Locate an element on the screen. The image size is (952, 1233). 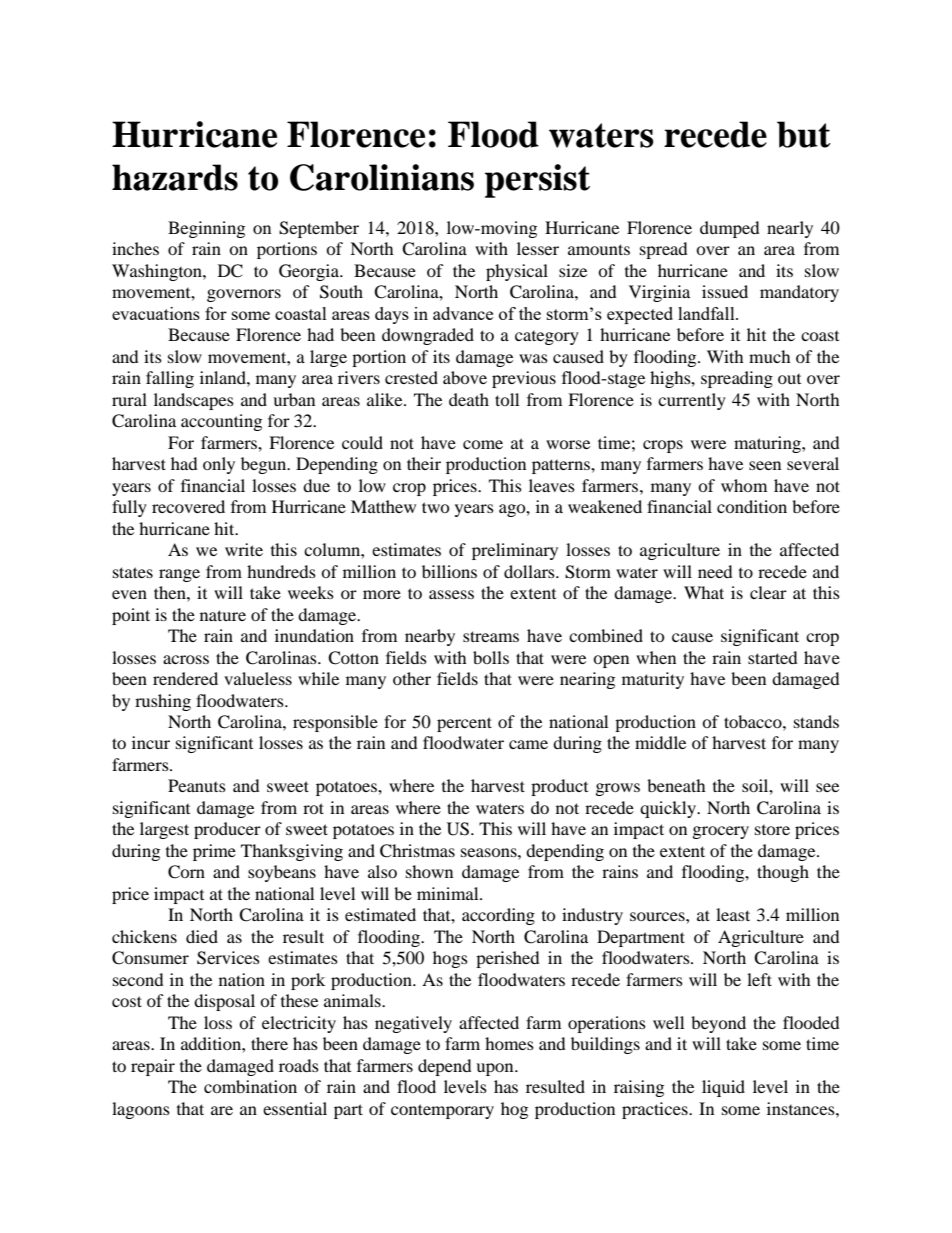
persist is located at coordinates (537, 181).
